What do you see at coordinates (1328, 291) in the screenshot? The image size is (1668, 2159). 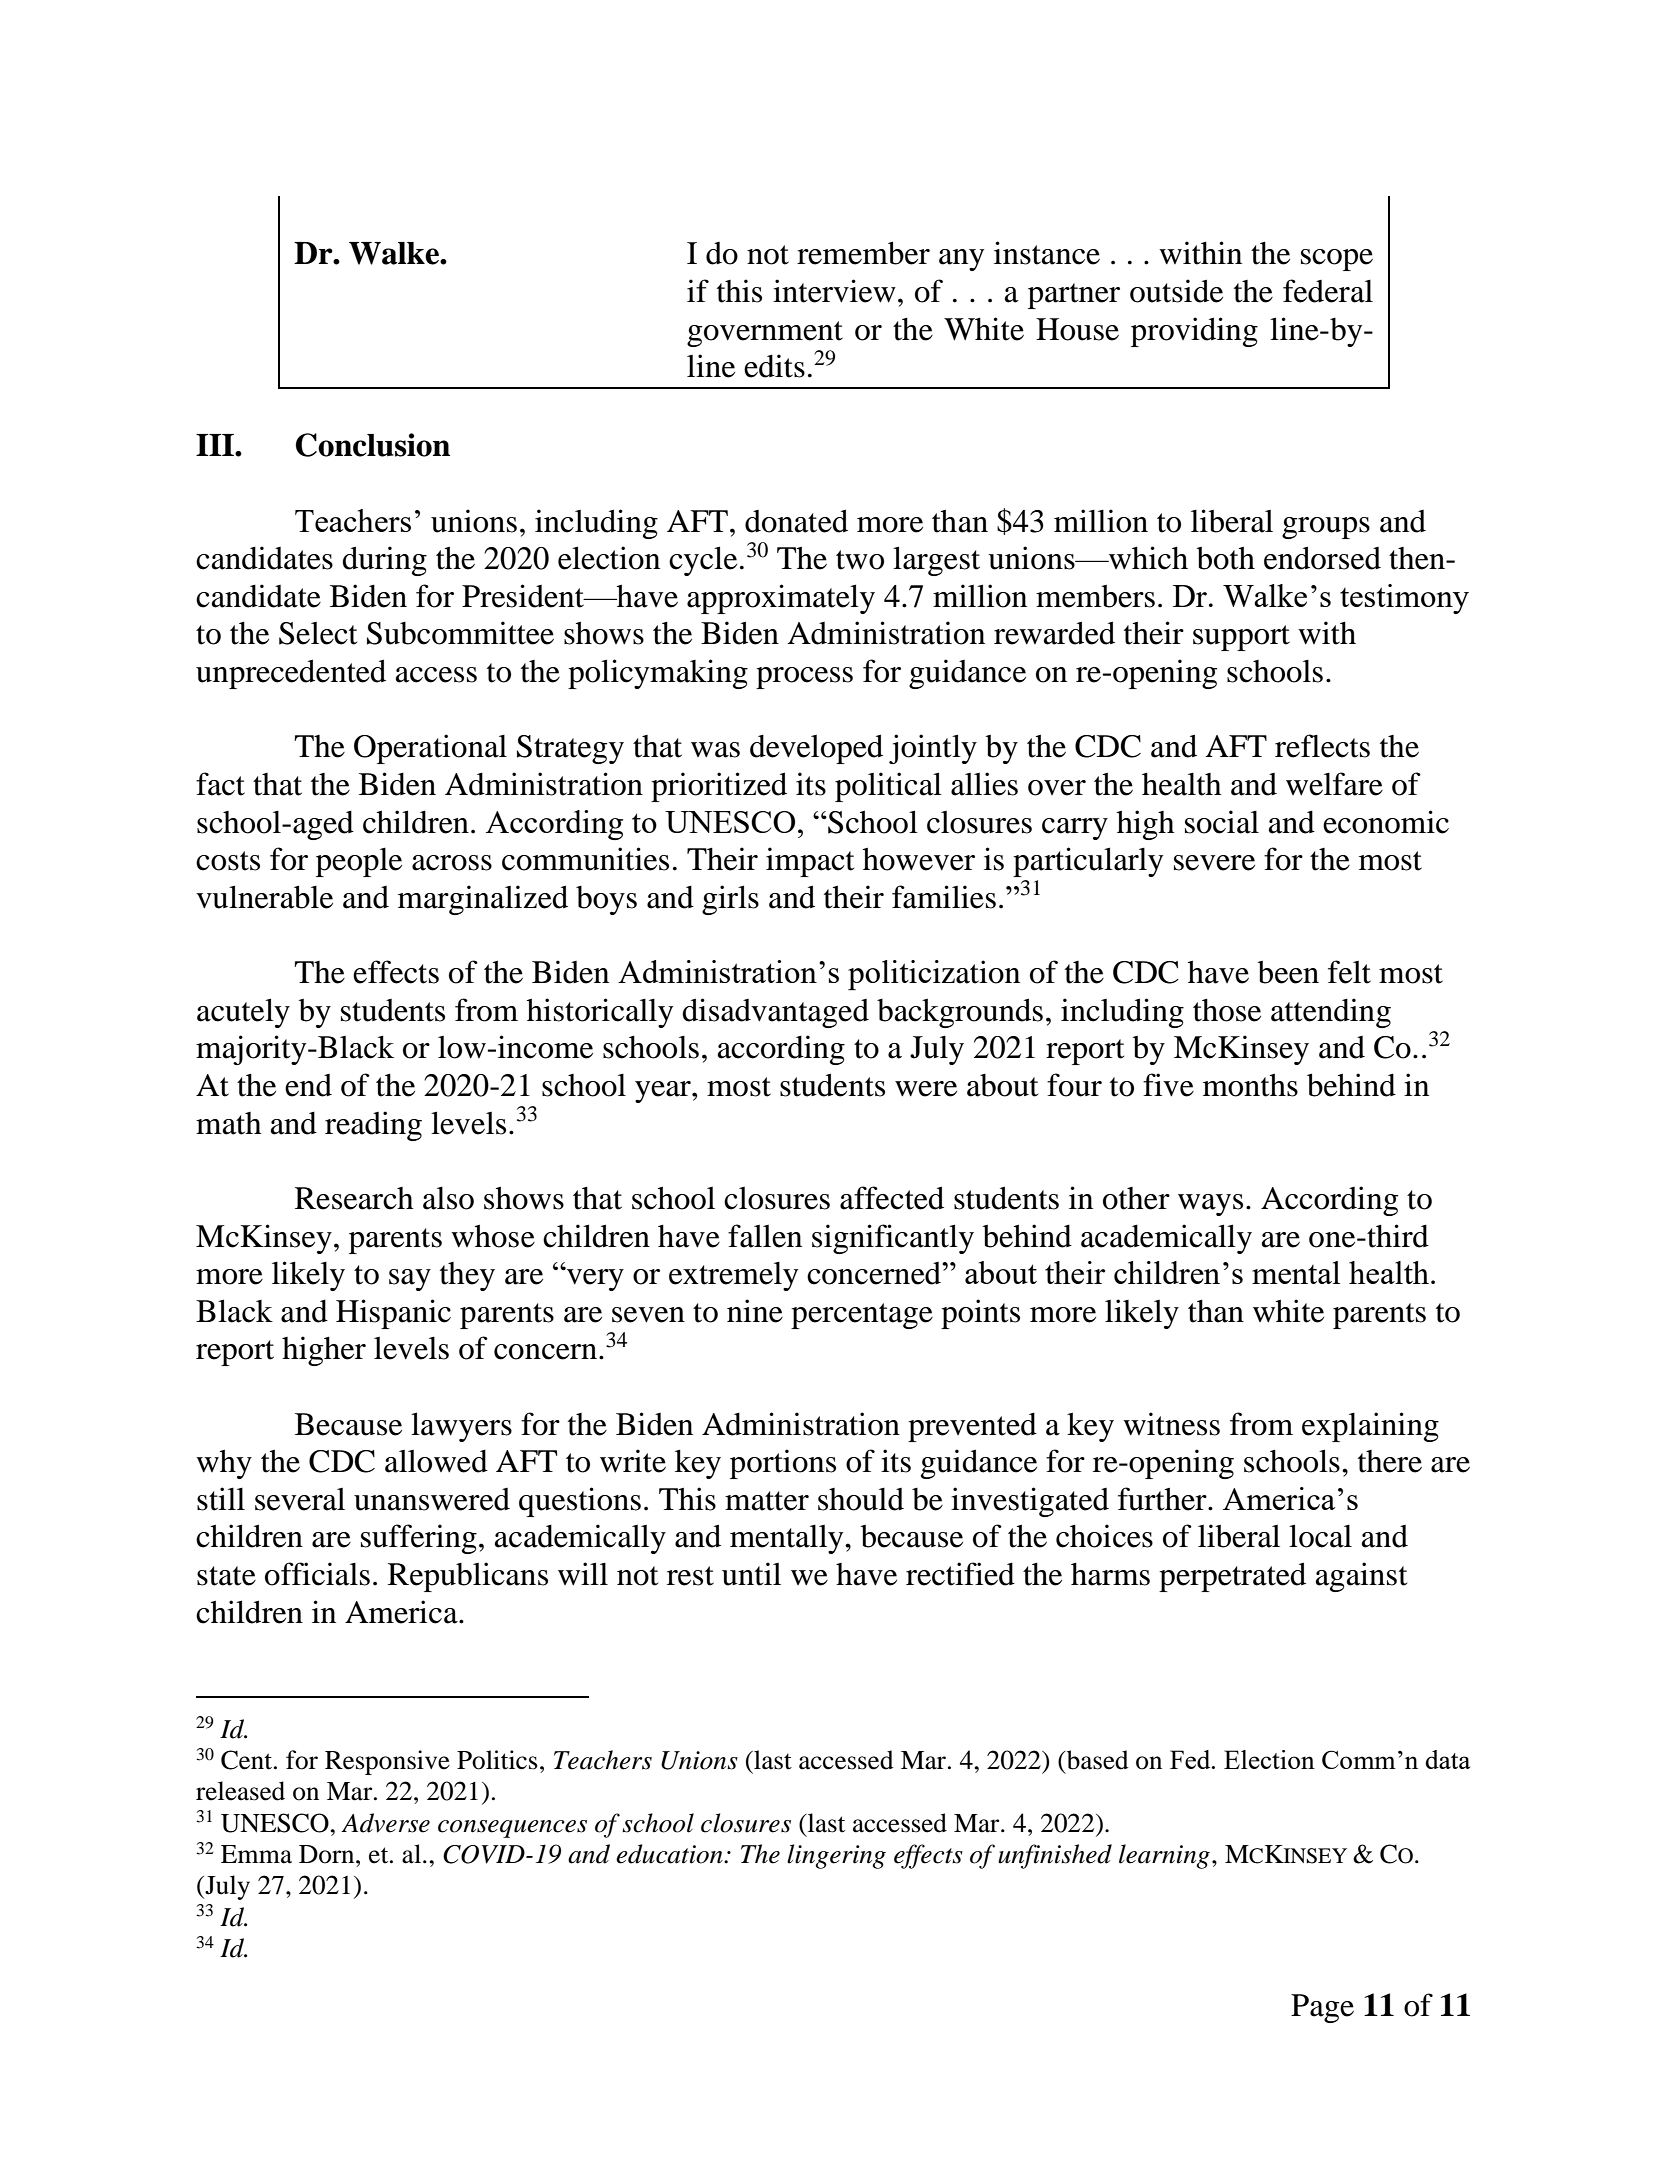 I see `federal` at bounding box center [1328, 291].
